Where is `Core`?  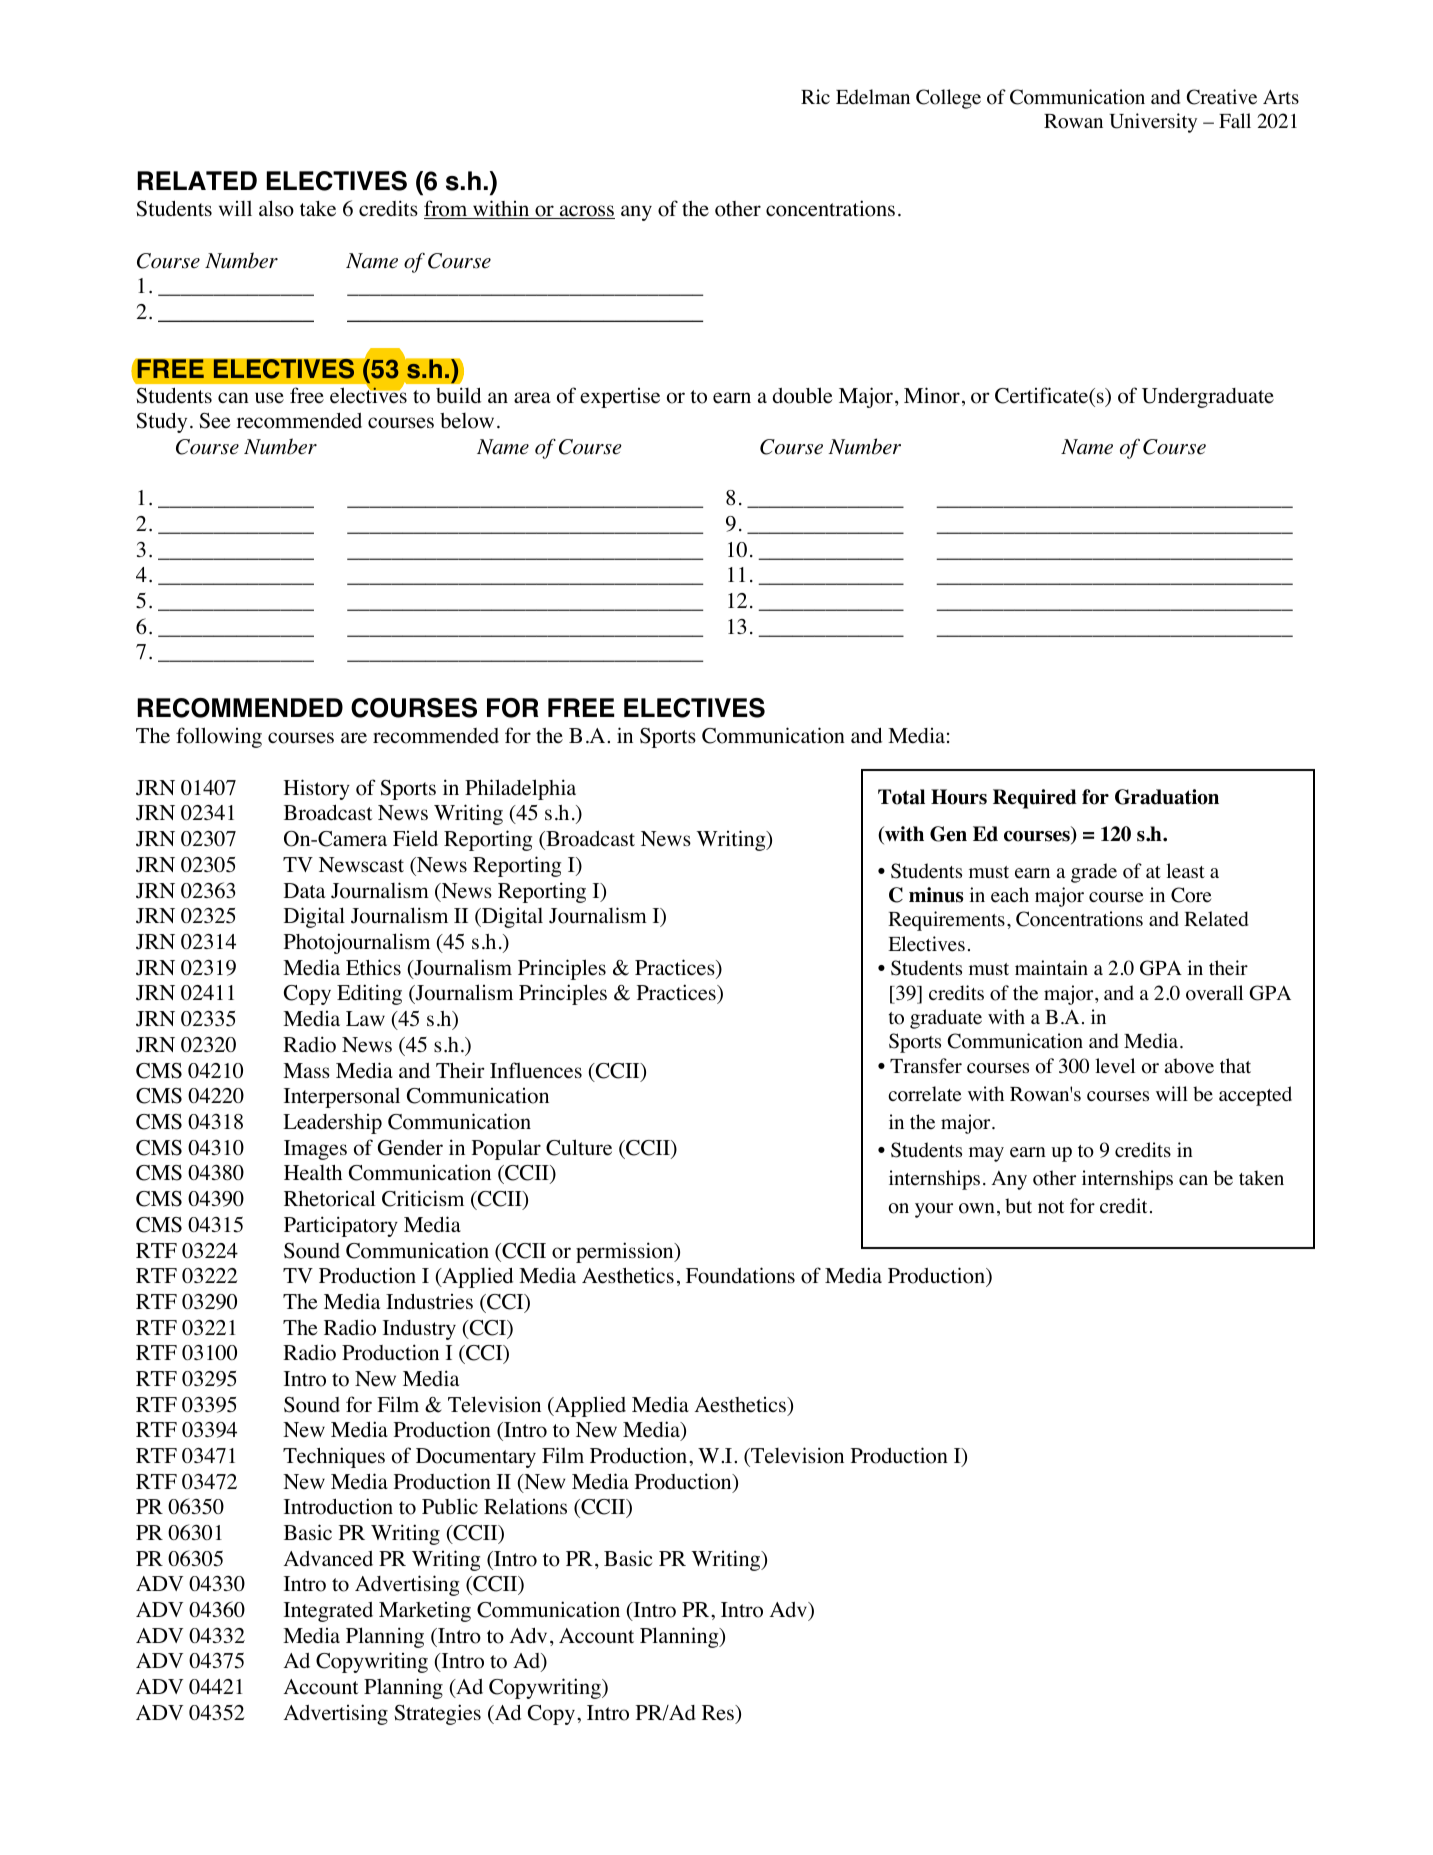
Core is located at coordinates (1191, 895).
